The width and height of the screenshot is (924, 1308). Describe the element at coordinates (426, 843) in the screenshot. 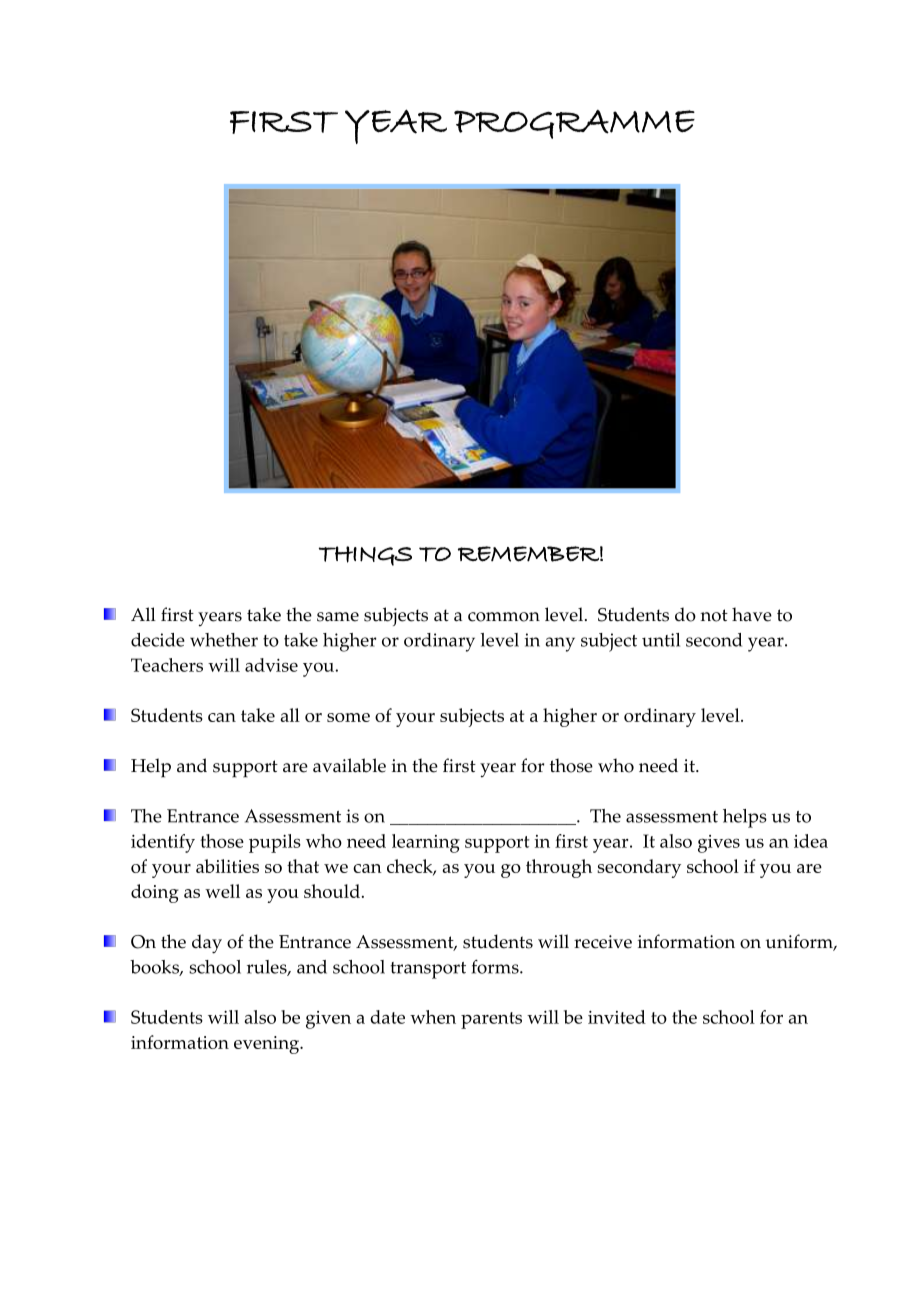

I see `learning` at that location.
